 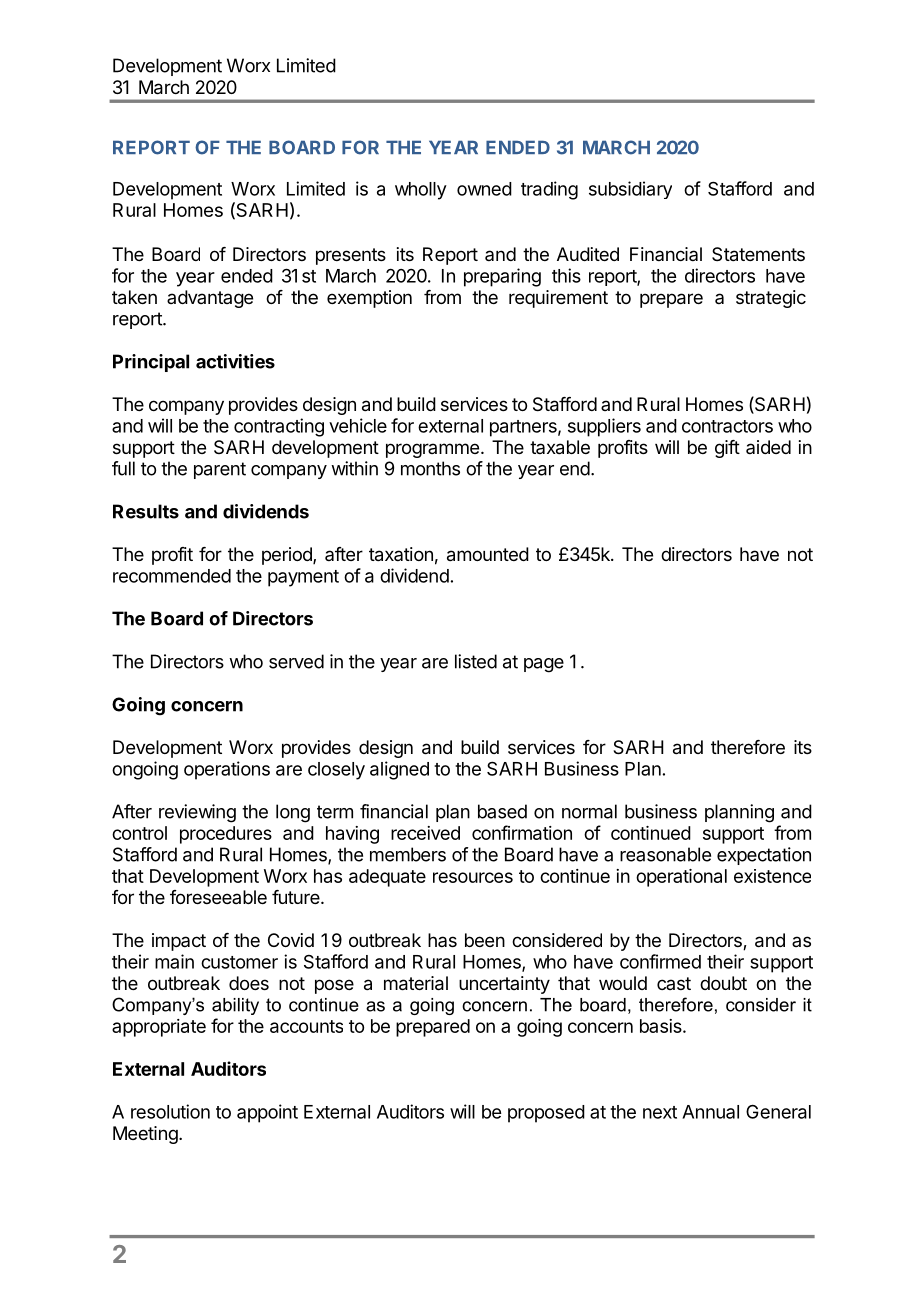 I want to click on reasonable, so click(x=665, y=854).
